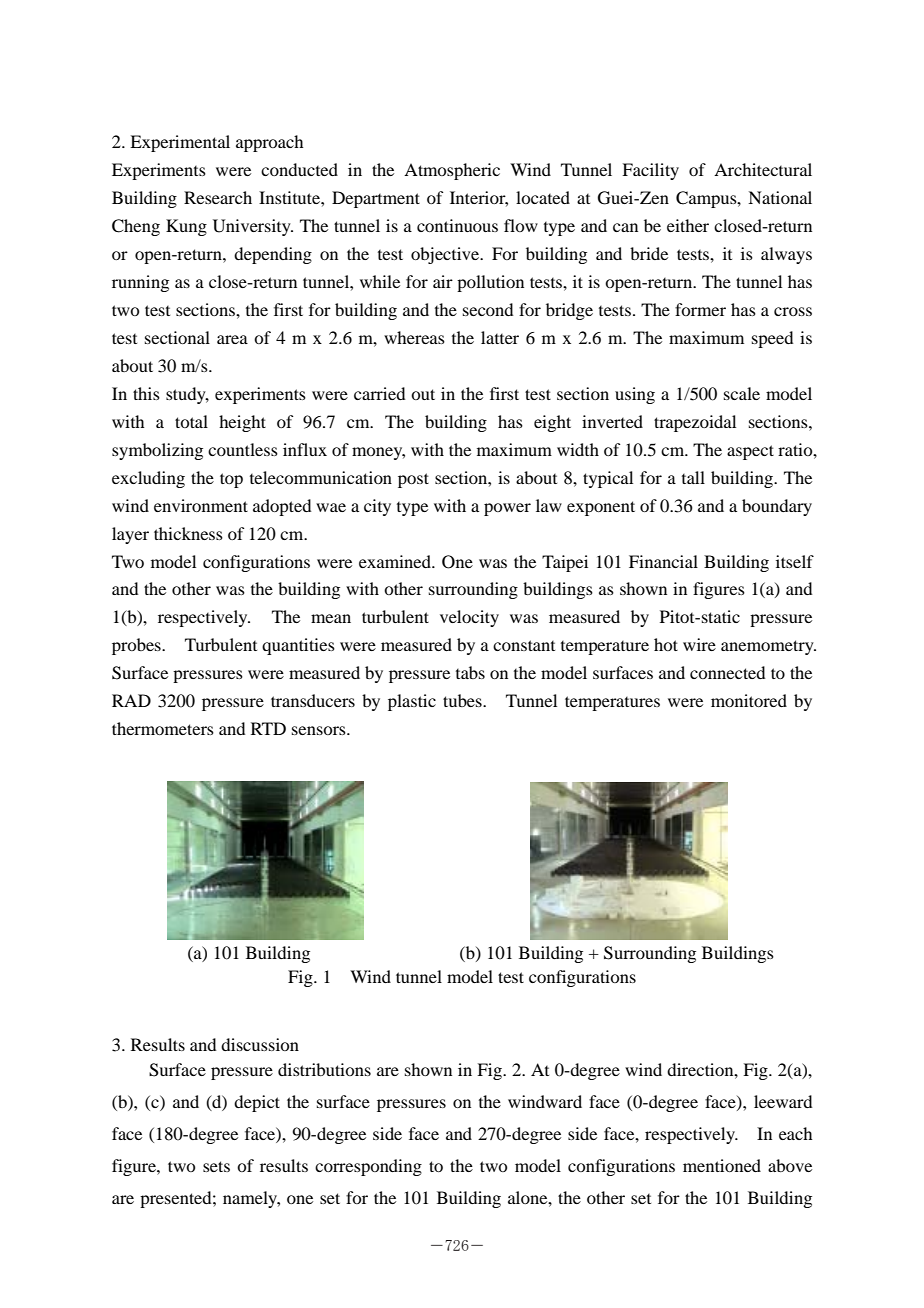 This screenshot has width=924, height=1308. I want to click on Research, so click(218, 197).
